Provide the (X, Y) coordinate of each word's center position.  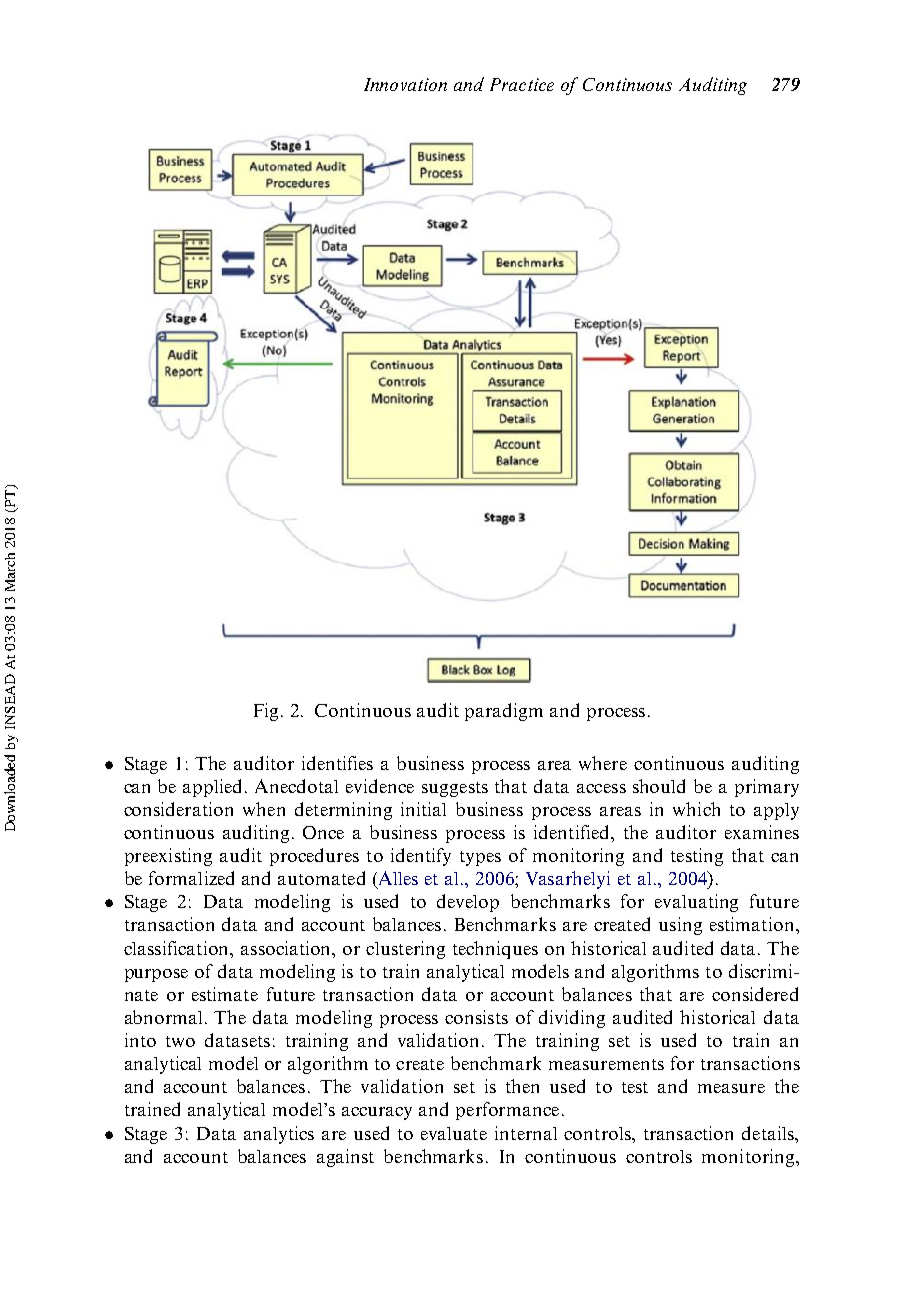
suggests (455, 789)
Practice (522, 84)
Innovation (405, 84)
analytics (279, 1135)
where (603, 763)
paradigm (504, 712)
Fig (268, 712)
